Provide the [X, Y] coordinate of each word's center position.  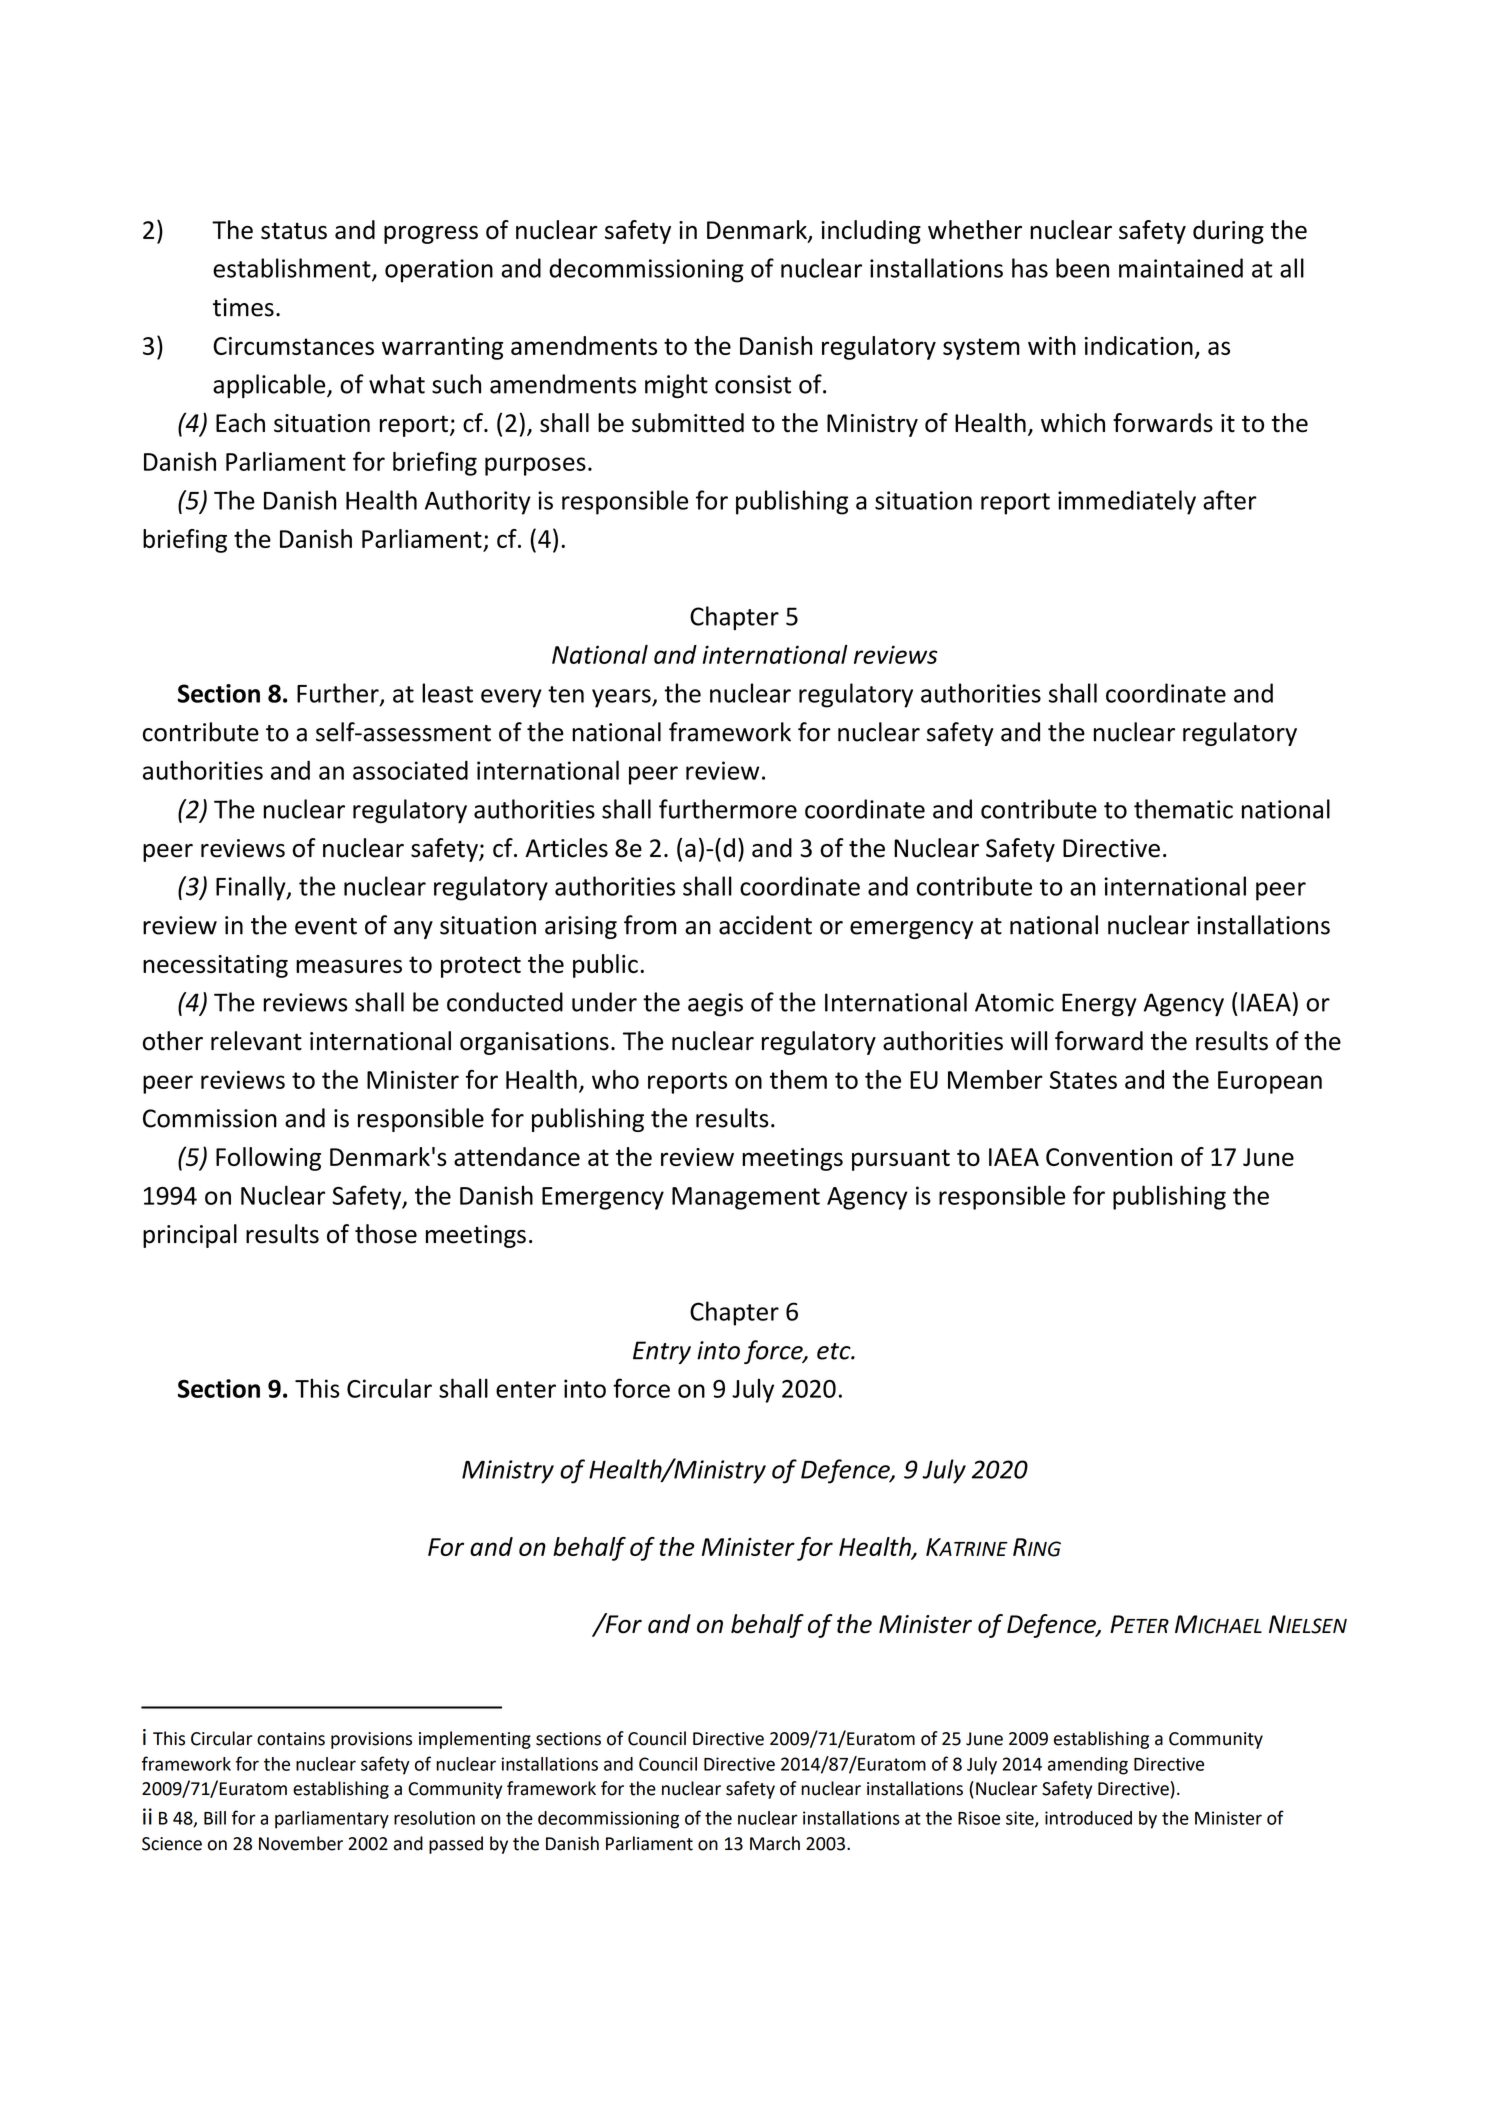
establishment [293, 269]
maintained [1181, 268]
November [301, 1843]
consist [753, 384]
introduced [1088, 1818]
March [775, 1843]
